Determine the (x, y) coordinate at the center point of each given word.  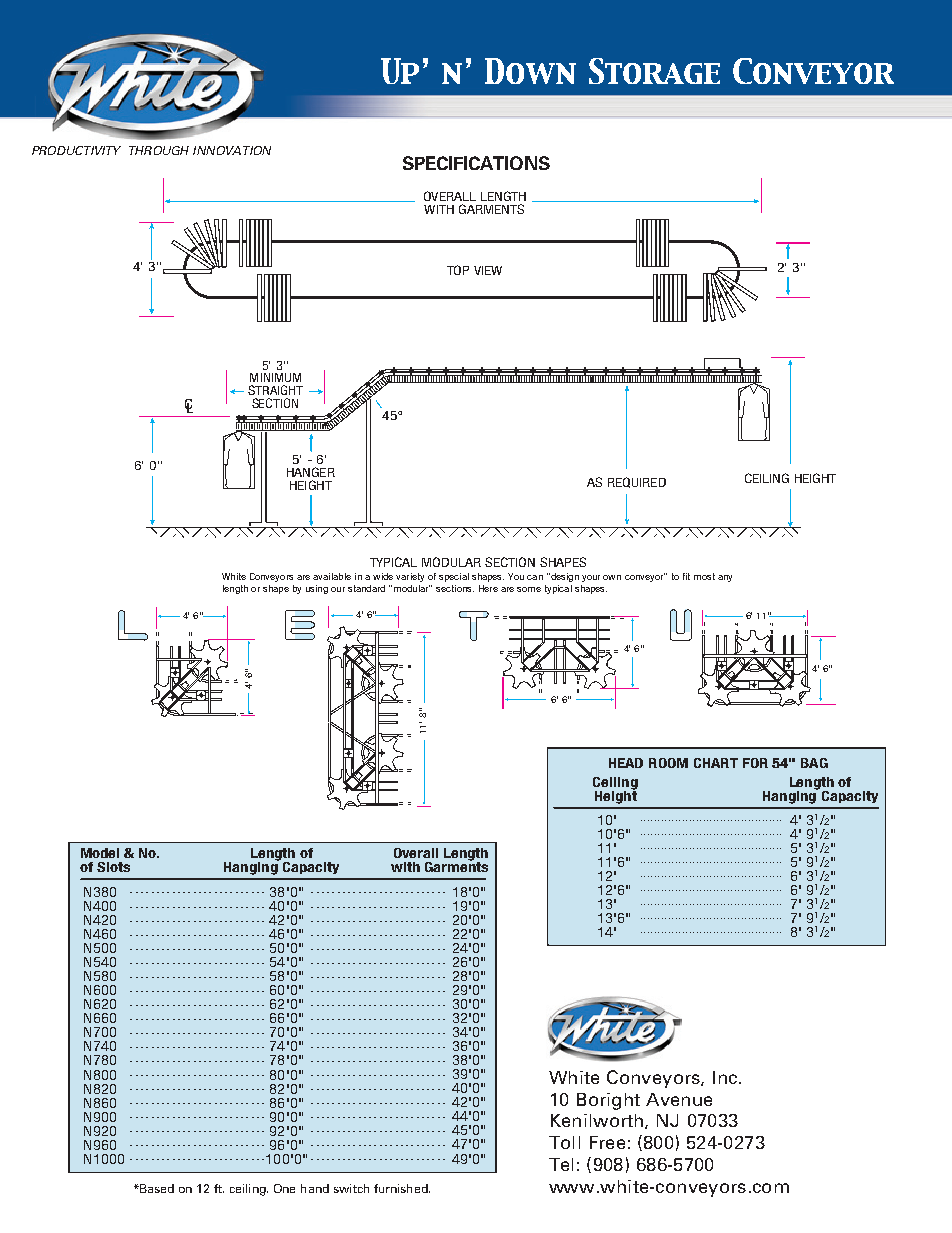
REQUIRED (637, 482)
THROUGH (159, 150)
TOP (458, 270)
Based (157, 1188)
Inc (725, 1077)
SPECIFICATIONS (476, 163)
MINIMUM (275, 377)
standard (366, 588)
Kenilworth (598, 1121)
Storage (654, 71)
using (317, 589)
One (284, 1188)
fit (686, 576)
